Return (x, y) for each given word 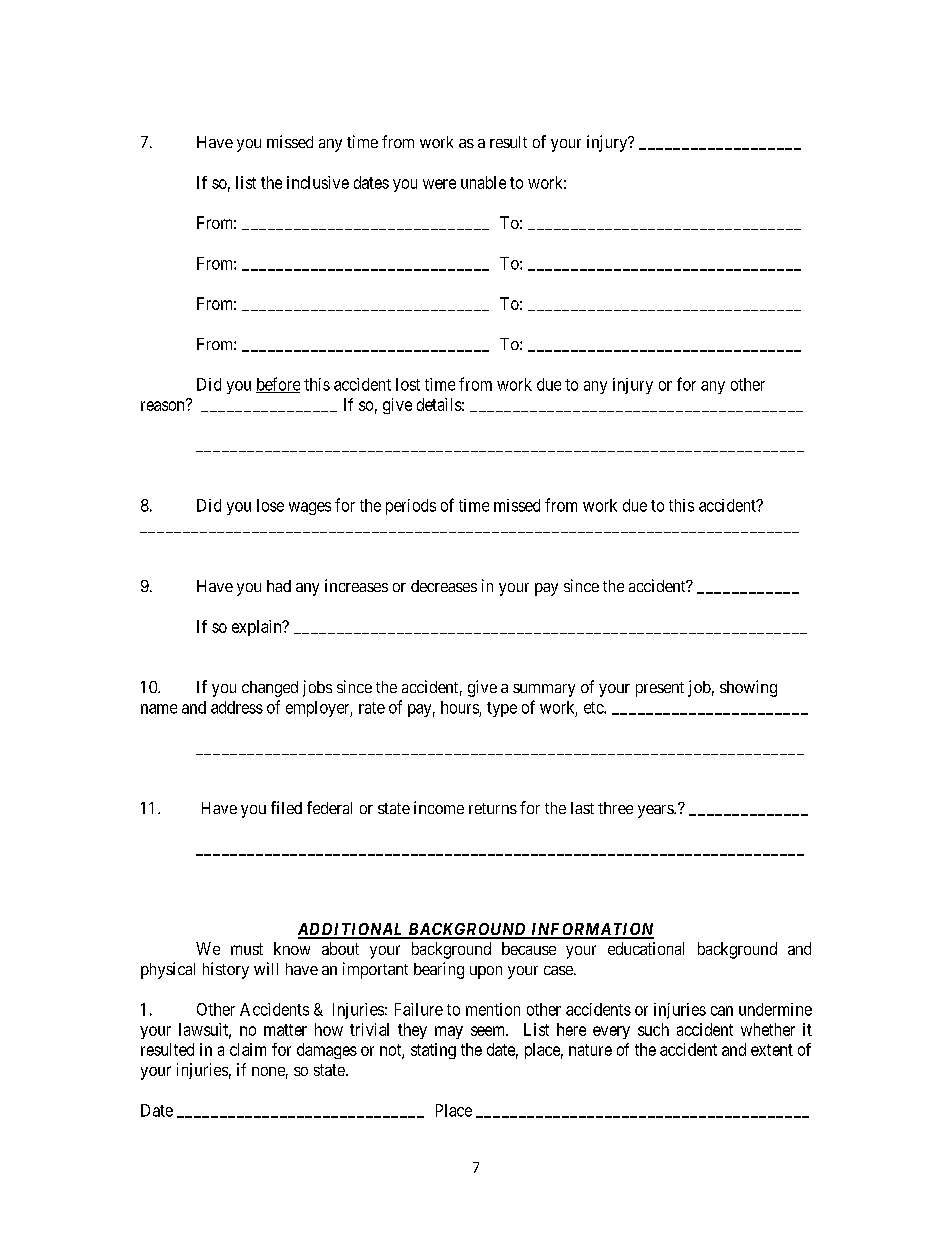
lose (270, 505)
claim (248, 1049)
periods (411, 507)
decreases (444, 586)
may (449, 1032)
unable (483, 182)
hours (460, 707)
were (439, 184)
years (656, 811)
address (237, 707)
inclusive (318, 182)
